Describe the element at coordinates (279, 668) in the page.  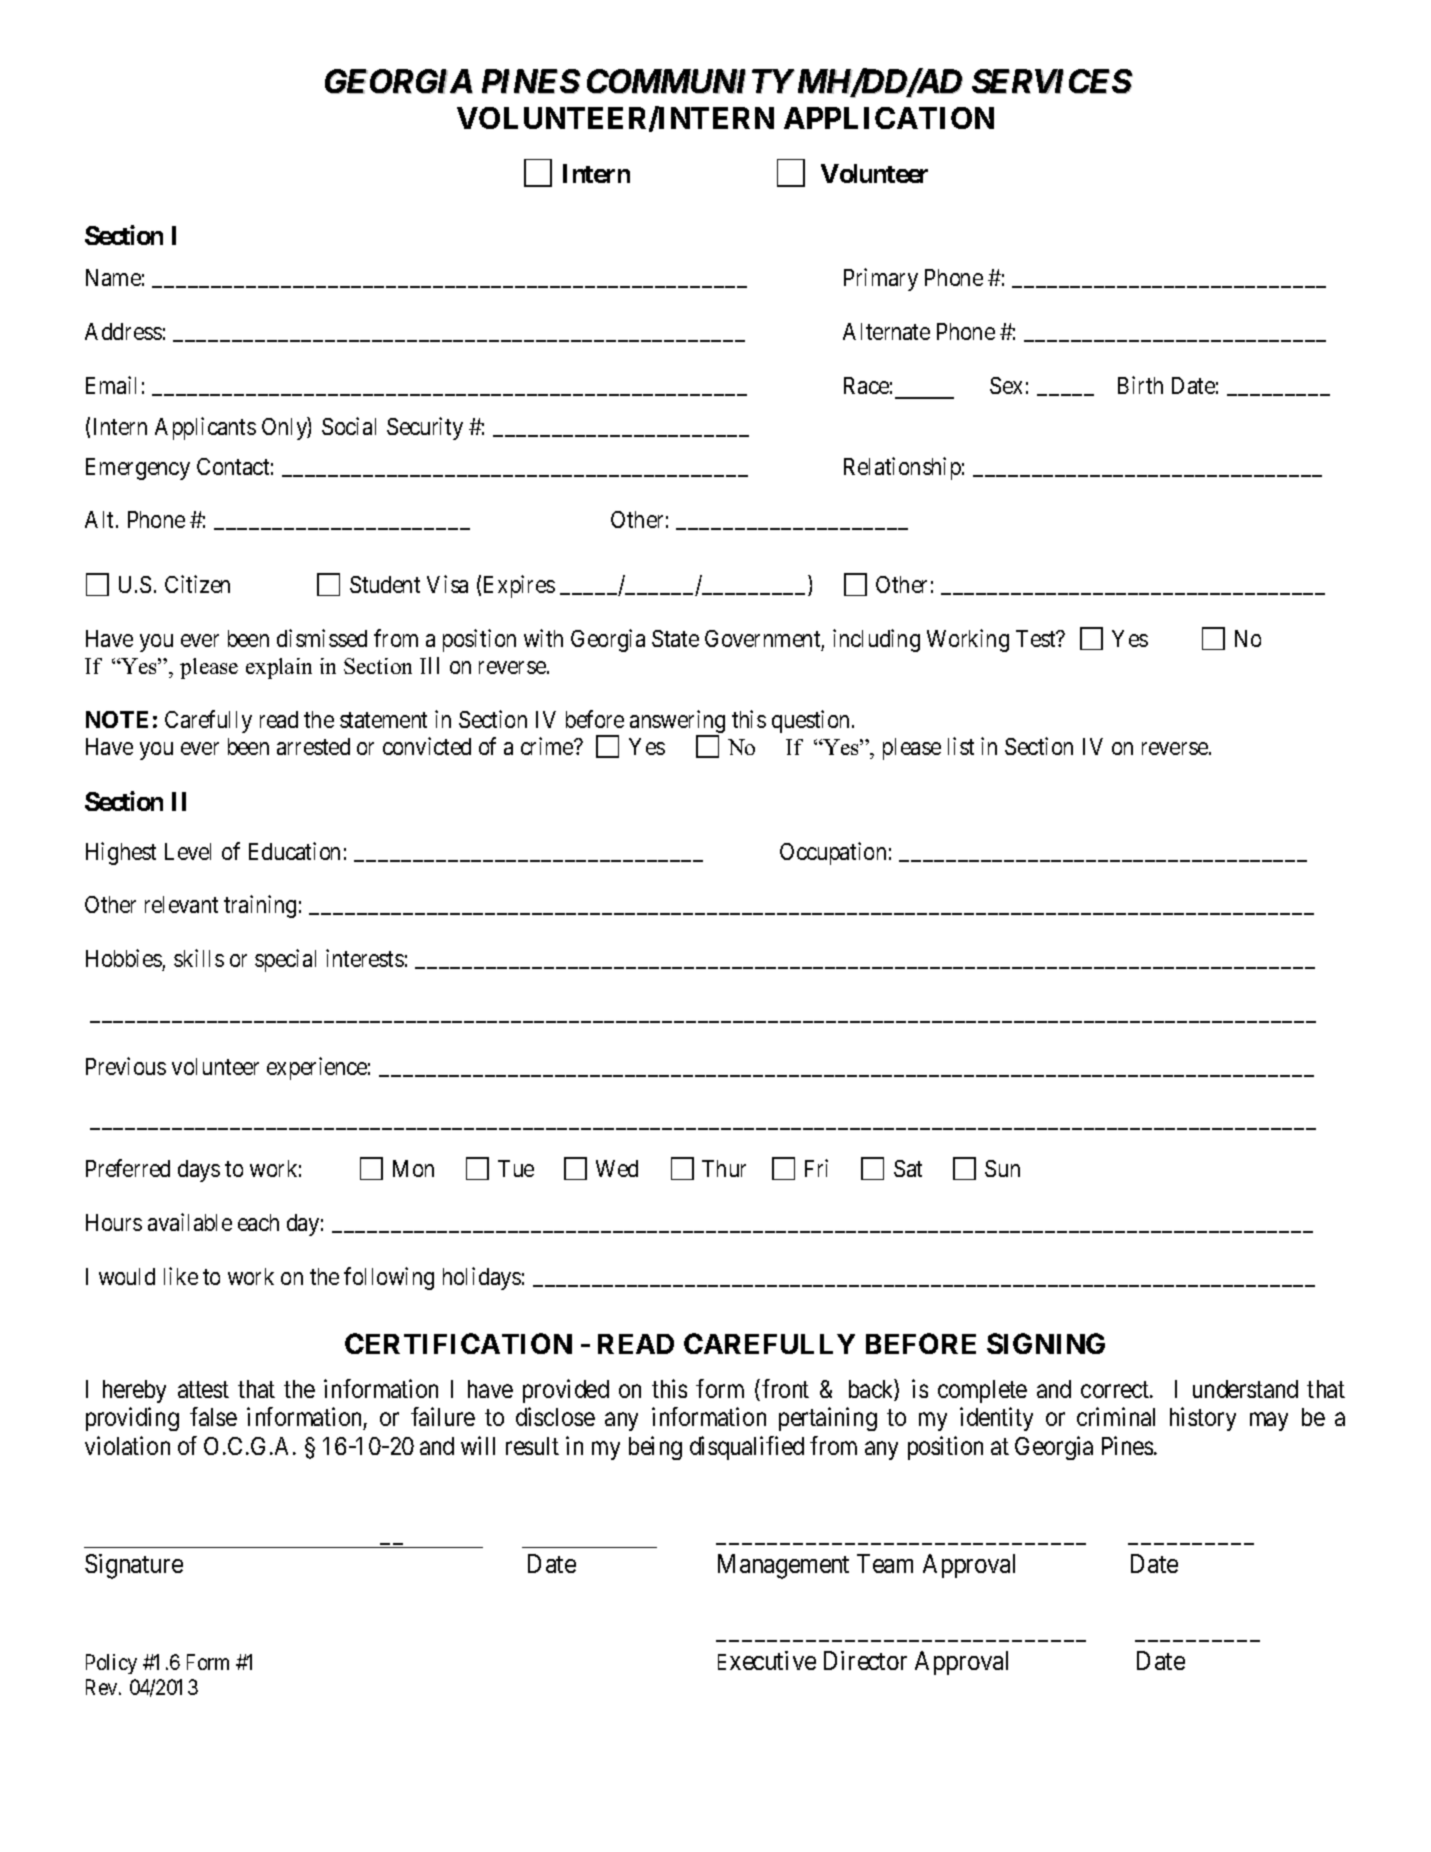
I see `explain` at that location.
